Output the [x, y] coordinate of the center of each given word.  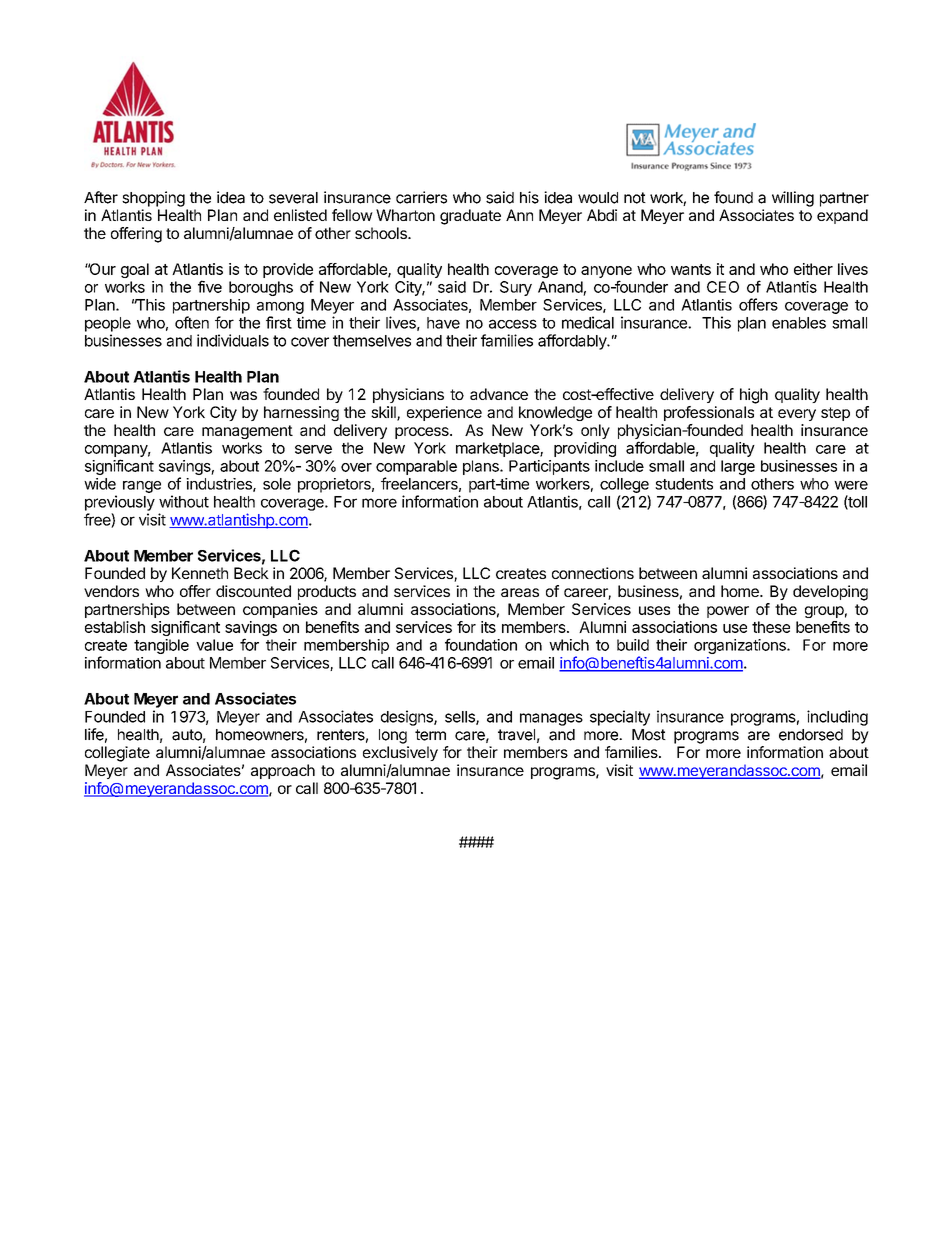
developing [830, 593]
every [797, 415]
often [192, 322]
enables [799, 323]
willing [793, 199]
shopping [153, 199]
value [214, 645]
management [247, 432]
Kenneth [200, 573]
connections [593, 573]
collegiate [117, 754]
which [569, 645]
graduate [470, 217]
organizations [741, 646]
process [423, 433]
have [443, 323]
